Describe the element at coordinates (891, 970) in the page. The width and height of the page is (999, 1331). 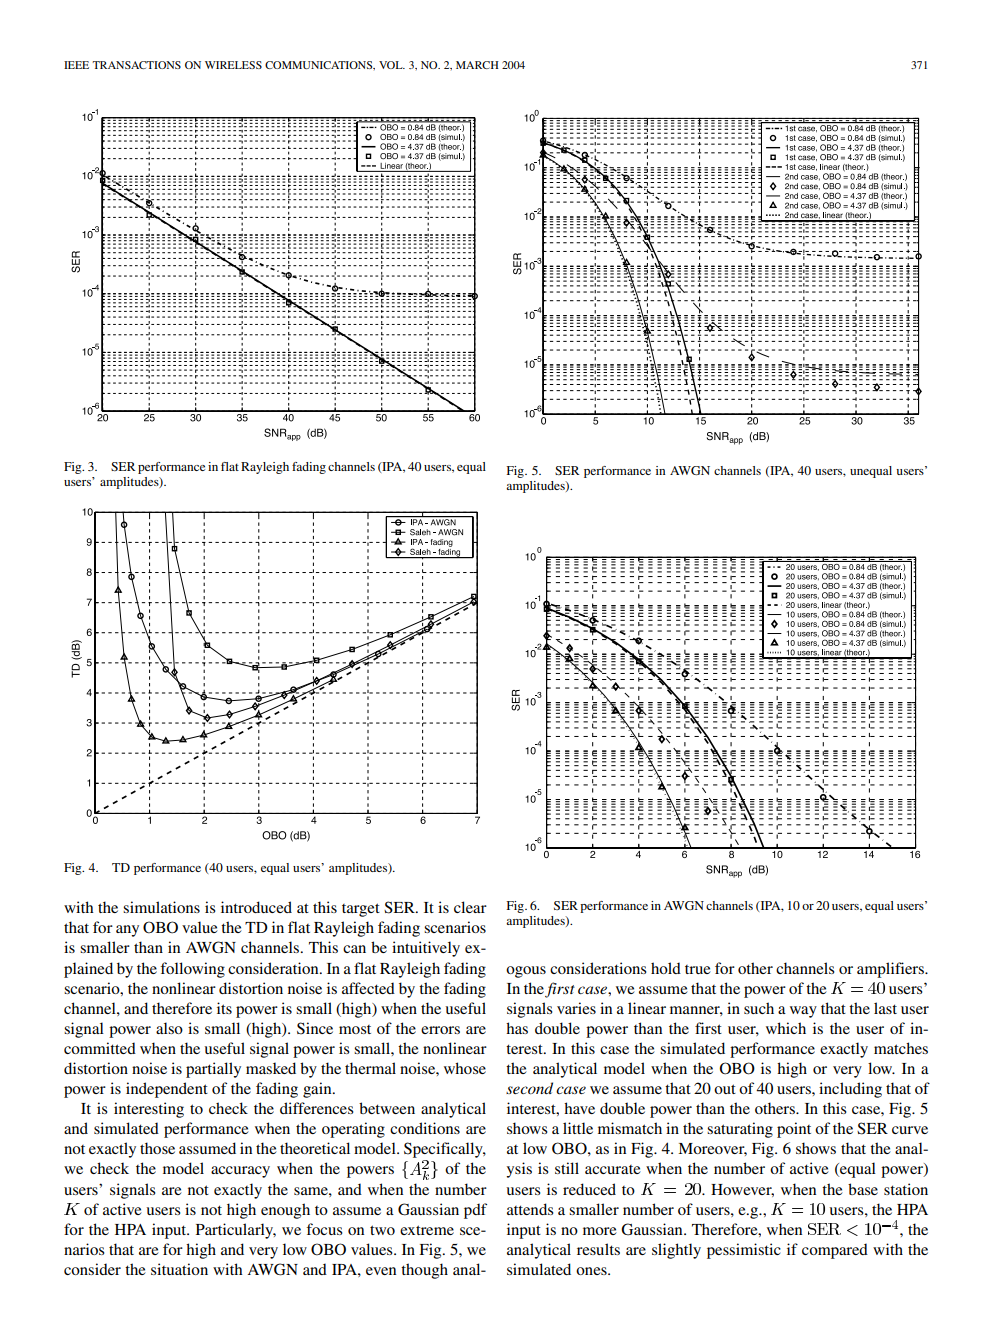
I see `amplifiers` at that location.
